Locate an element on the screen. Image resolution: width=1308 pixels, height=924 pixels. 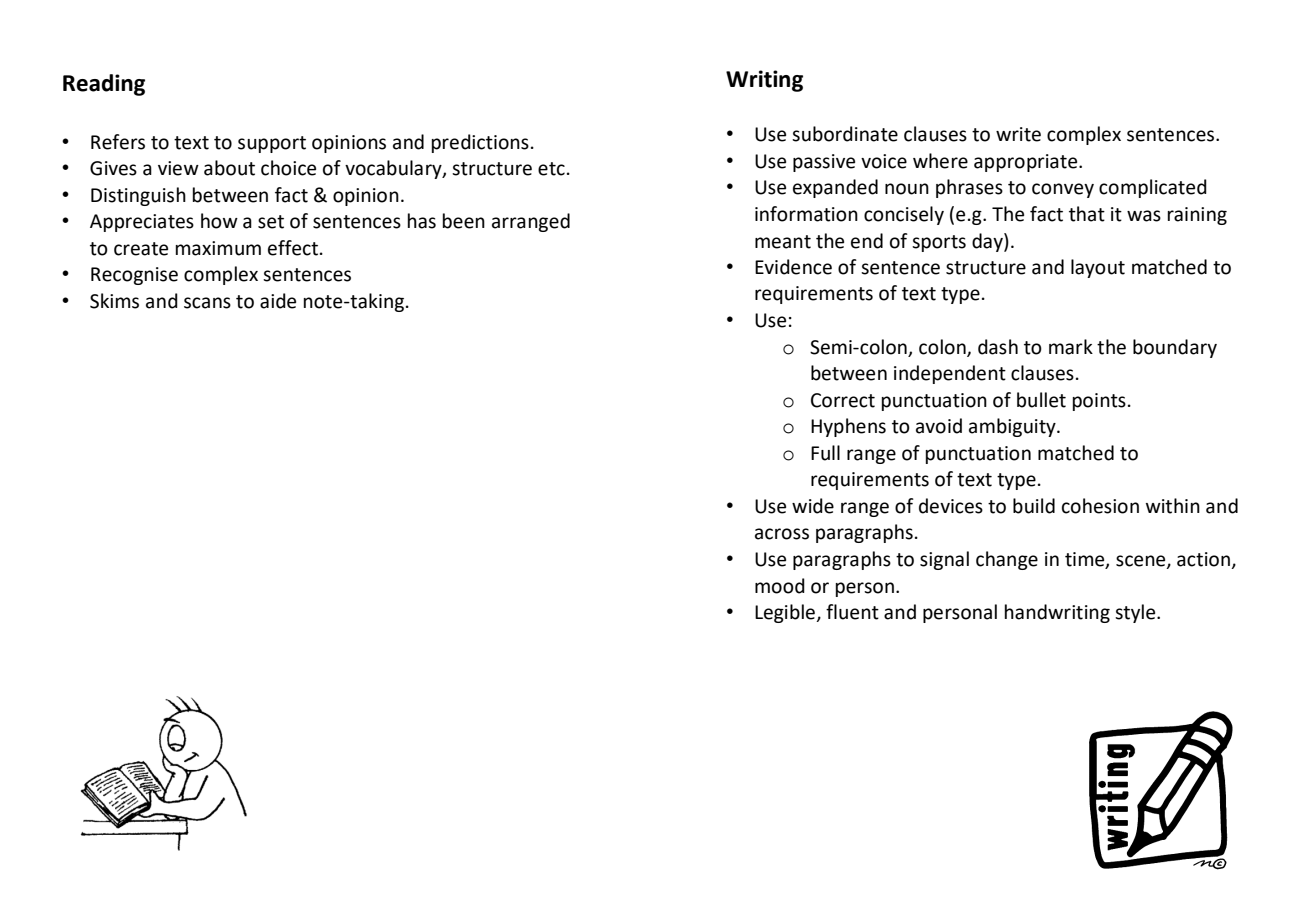
Legible is located at coordinates (786, 613).
